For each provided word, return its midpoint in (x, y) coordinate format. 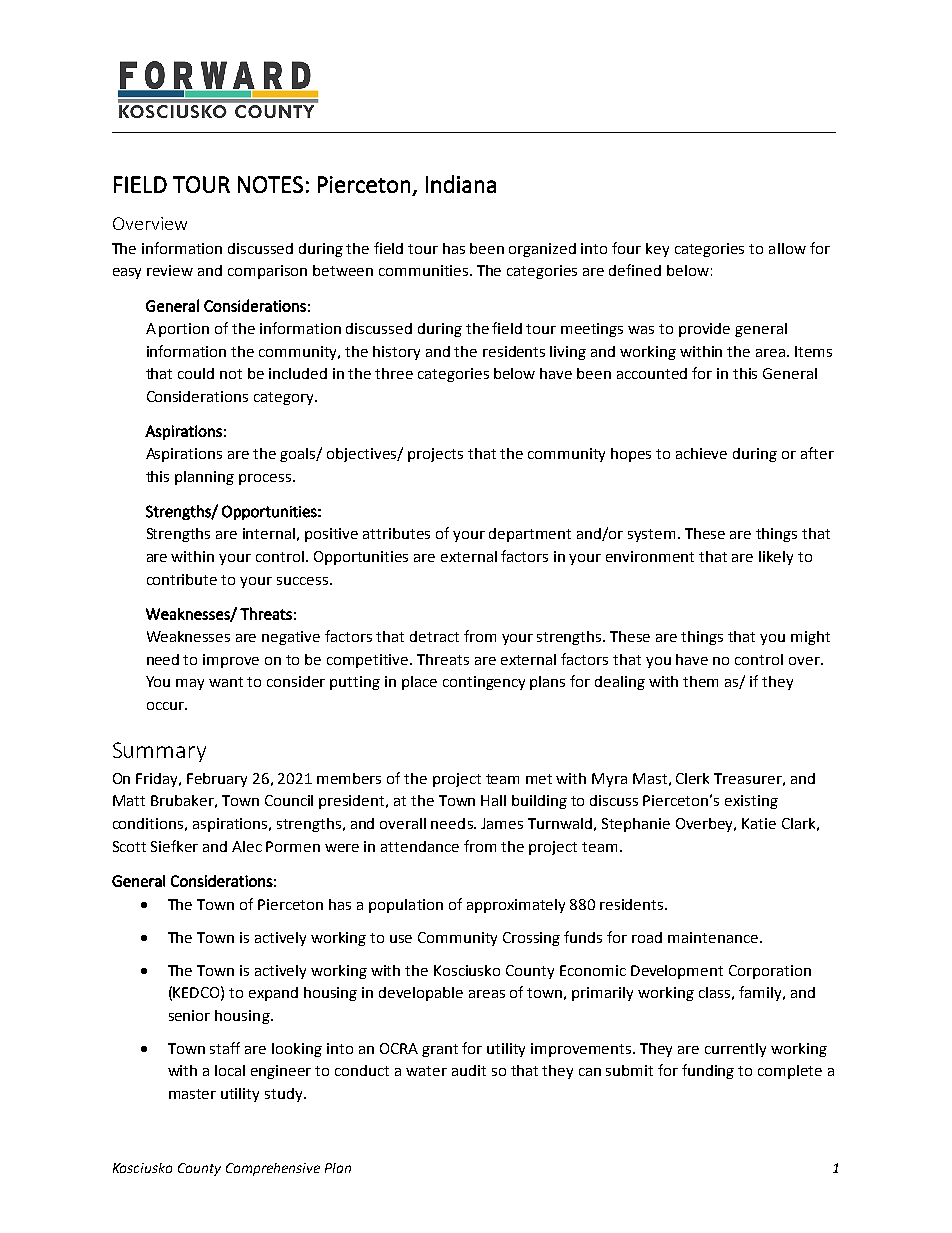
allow (787, 248)
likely (776, 558)
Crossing (531, 939)
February (217, 780)
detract (434, 636)
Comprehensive (273, 1169)
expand (273, 994)
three (394, 373)
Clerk (692, 778)
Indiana (461, 184)
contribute (182, 579)
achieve (701, 453)
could (196, 373)
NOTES (270, 184)
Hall (493, 800)
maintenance (713, 937)
